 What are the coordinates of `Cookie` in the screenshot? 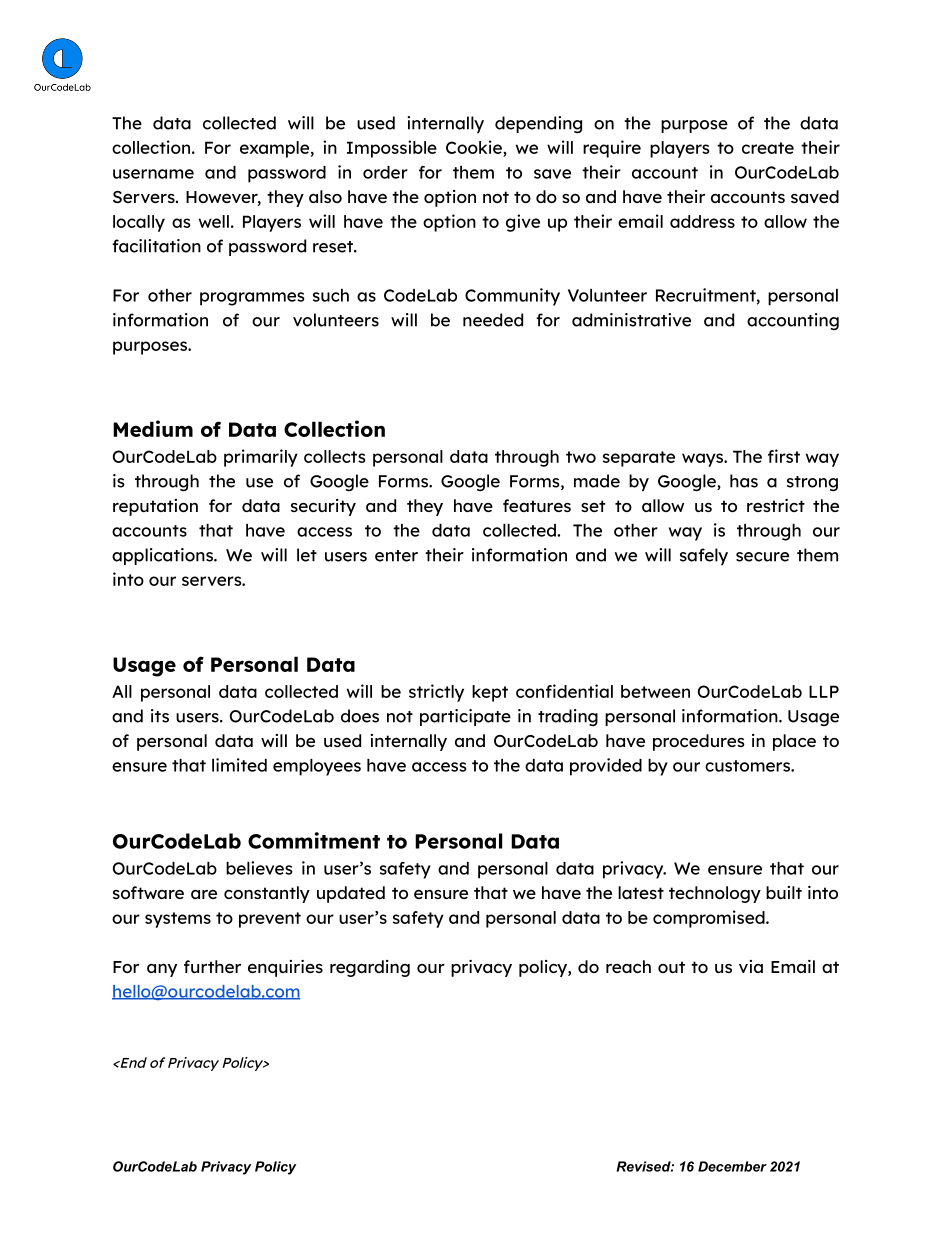 It's located at (475, 147).
